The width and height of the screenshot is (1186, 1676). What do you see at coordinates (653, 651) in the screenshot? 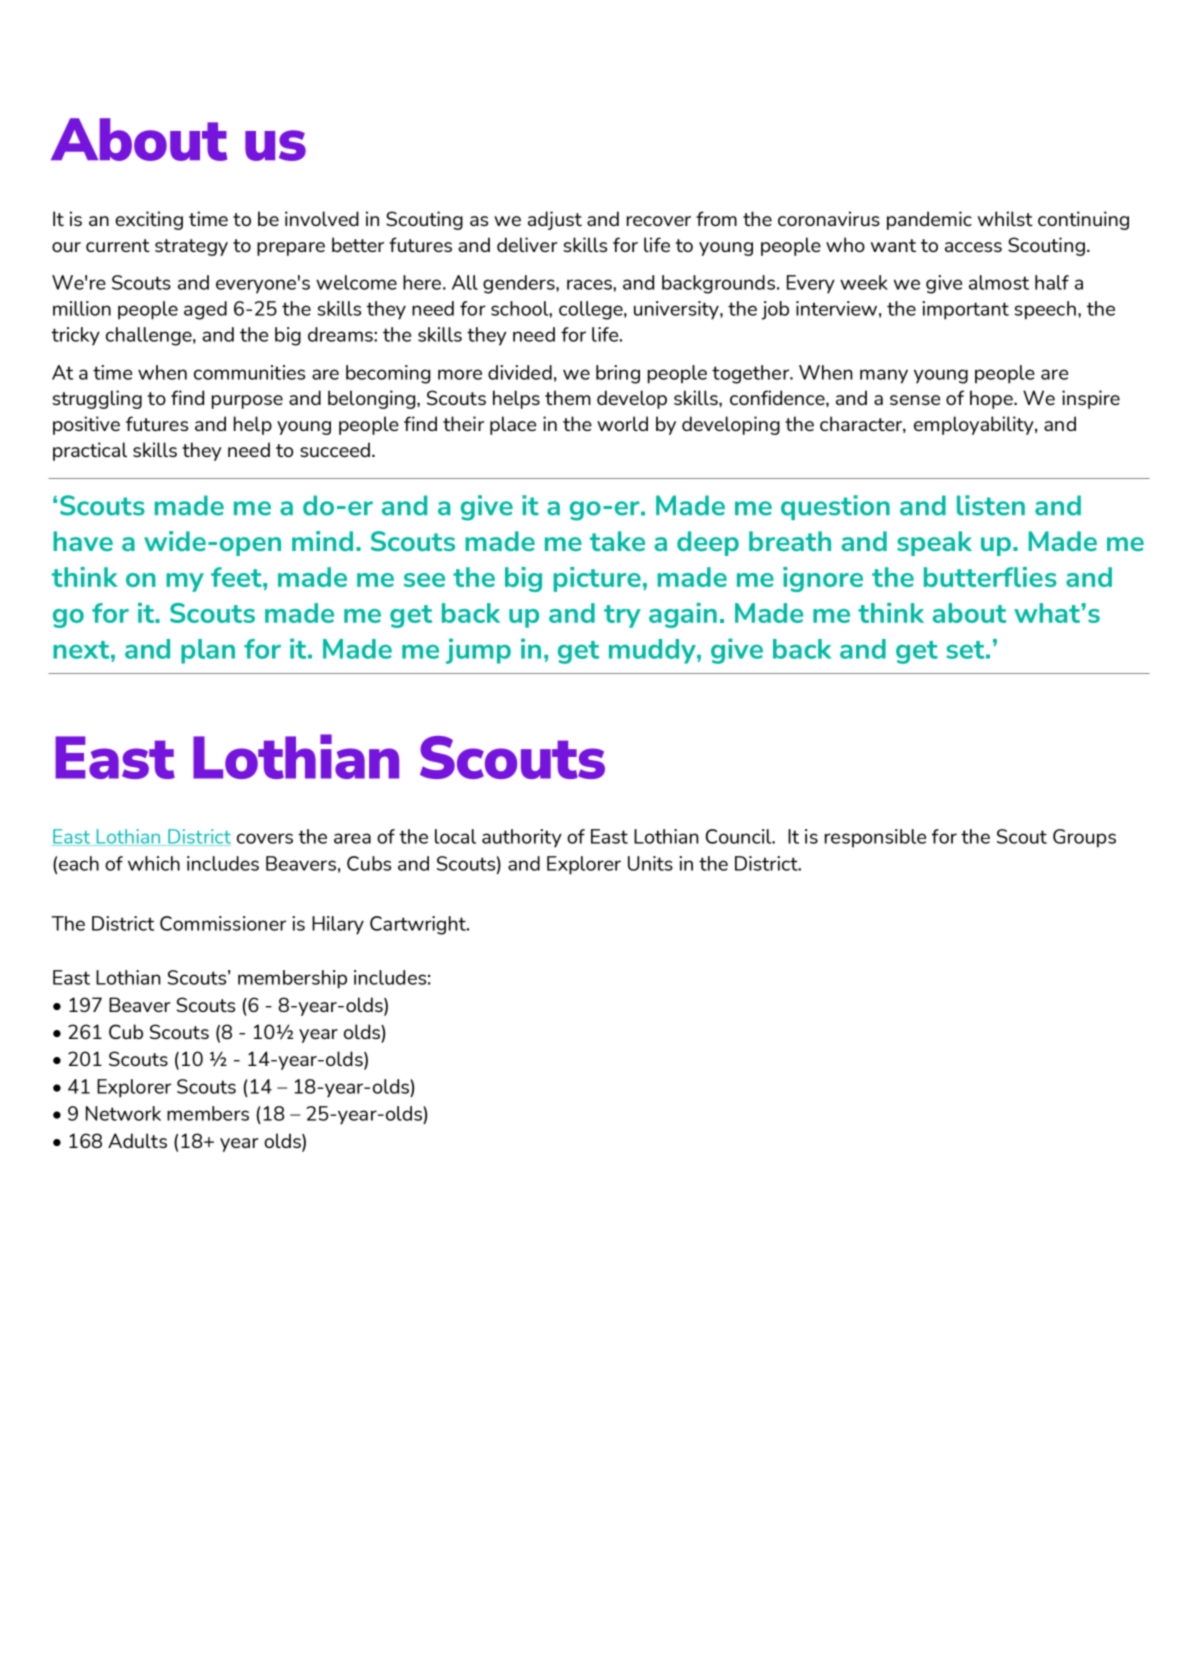
I see `muddy` at bounding box center [653, 651].
